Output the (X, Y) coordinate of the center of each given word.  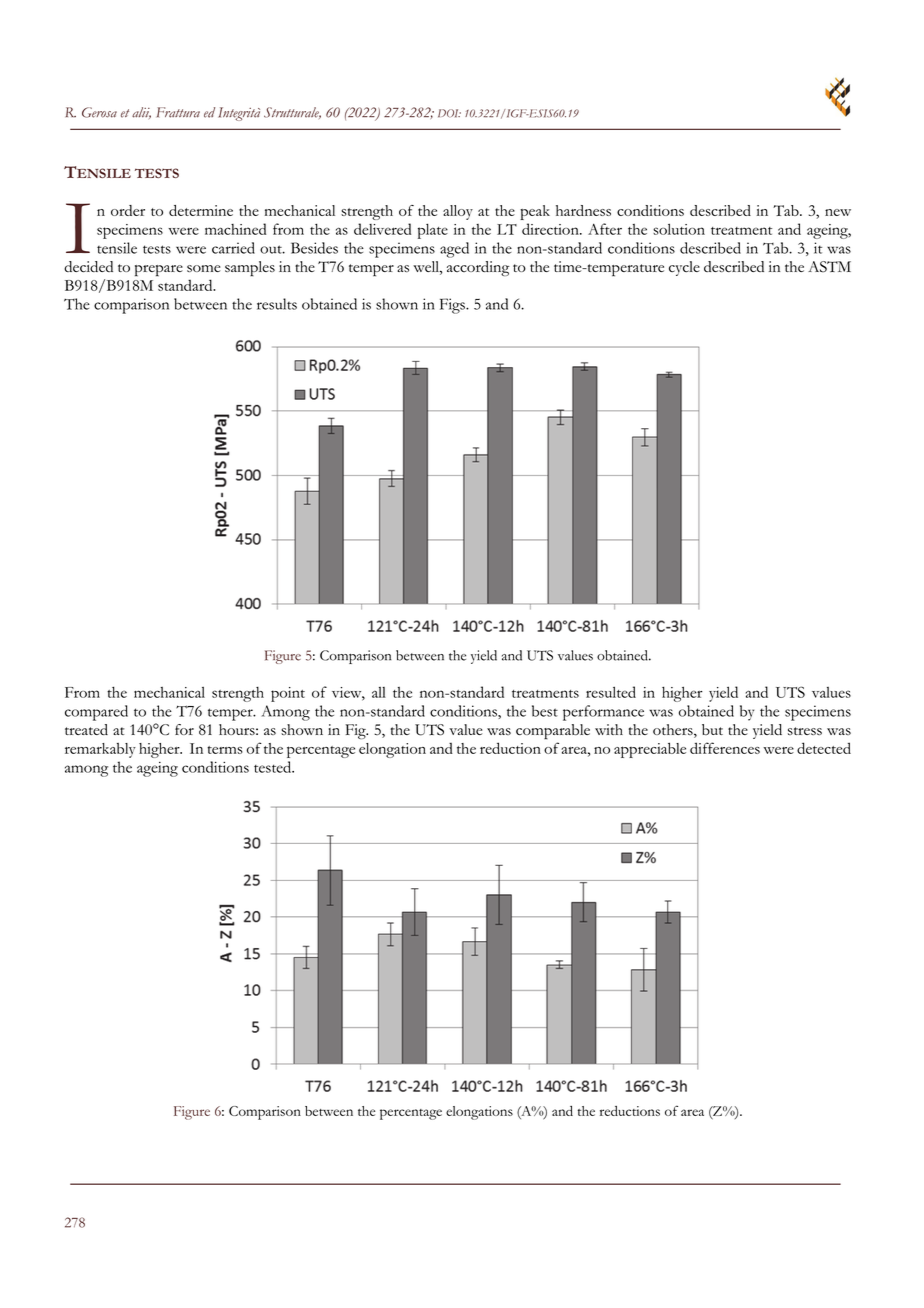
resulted (611, 692)
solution (679, 229)
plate (433, 231)
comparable (553, 732)
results (277, 304)
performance (603, 713)
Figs (453, 306)
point (288, 694)
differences (725, 748)
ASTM (829, 267)
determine (201, 210)
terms (225, 750)
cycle (684, 268)
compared (96, 713)
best (545, 711)
